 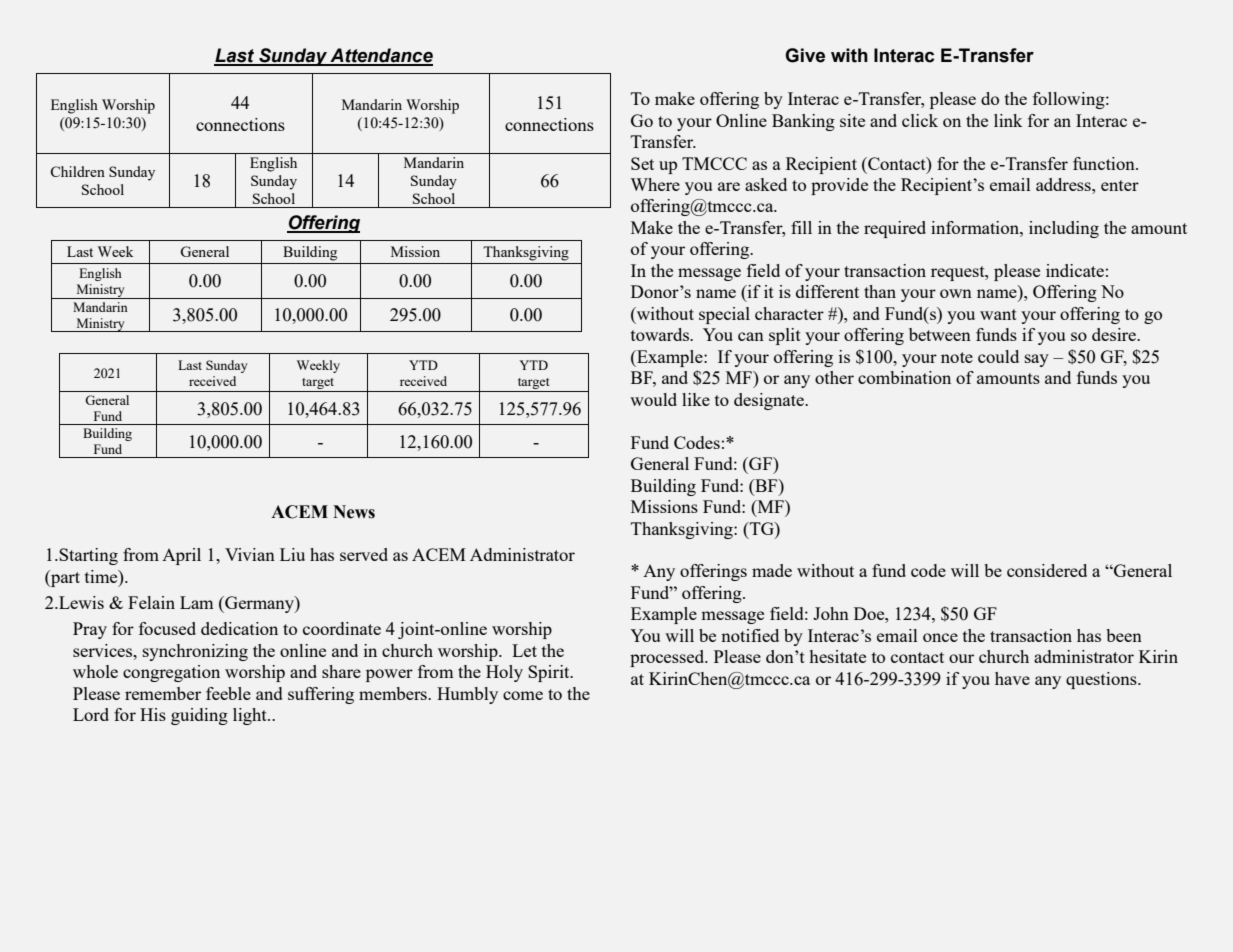 I want to click on have, so click(x=1012, y=678).
